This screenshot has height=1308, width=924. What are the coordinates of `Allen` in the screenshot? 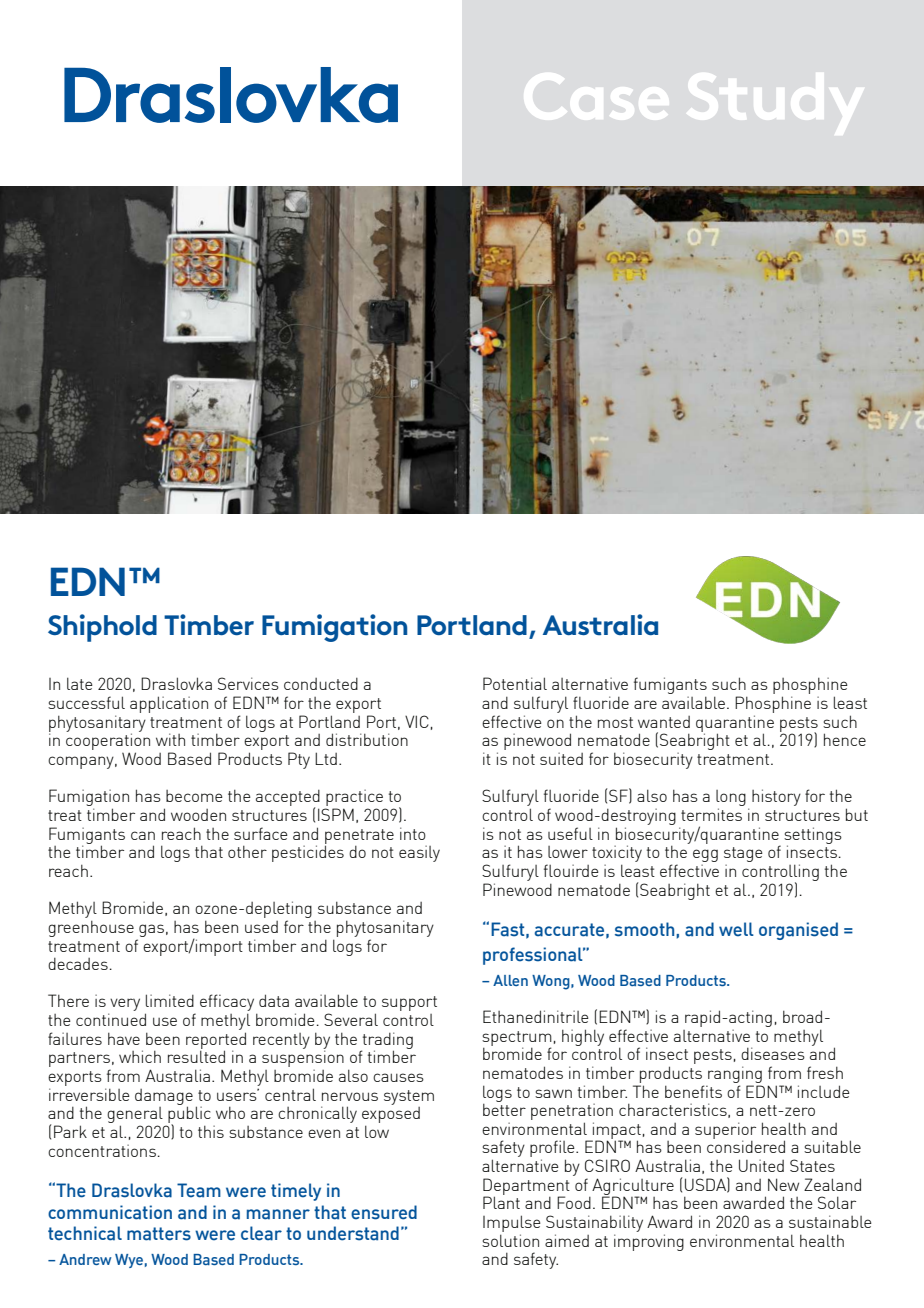 It's located at (510, 980).
